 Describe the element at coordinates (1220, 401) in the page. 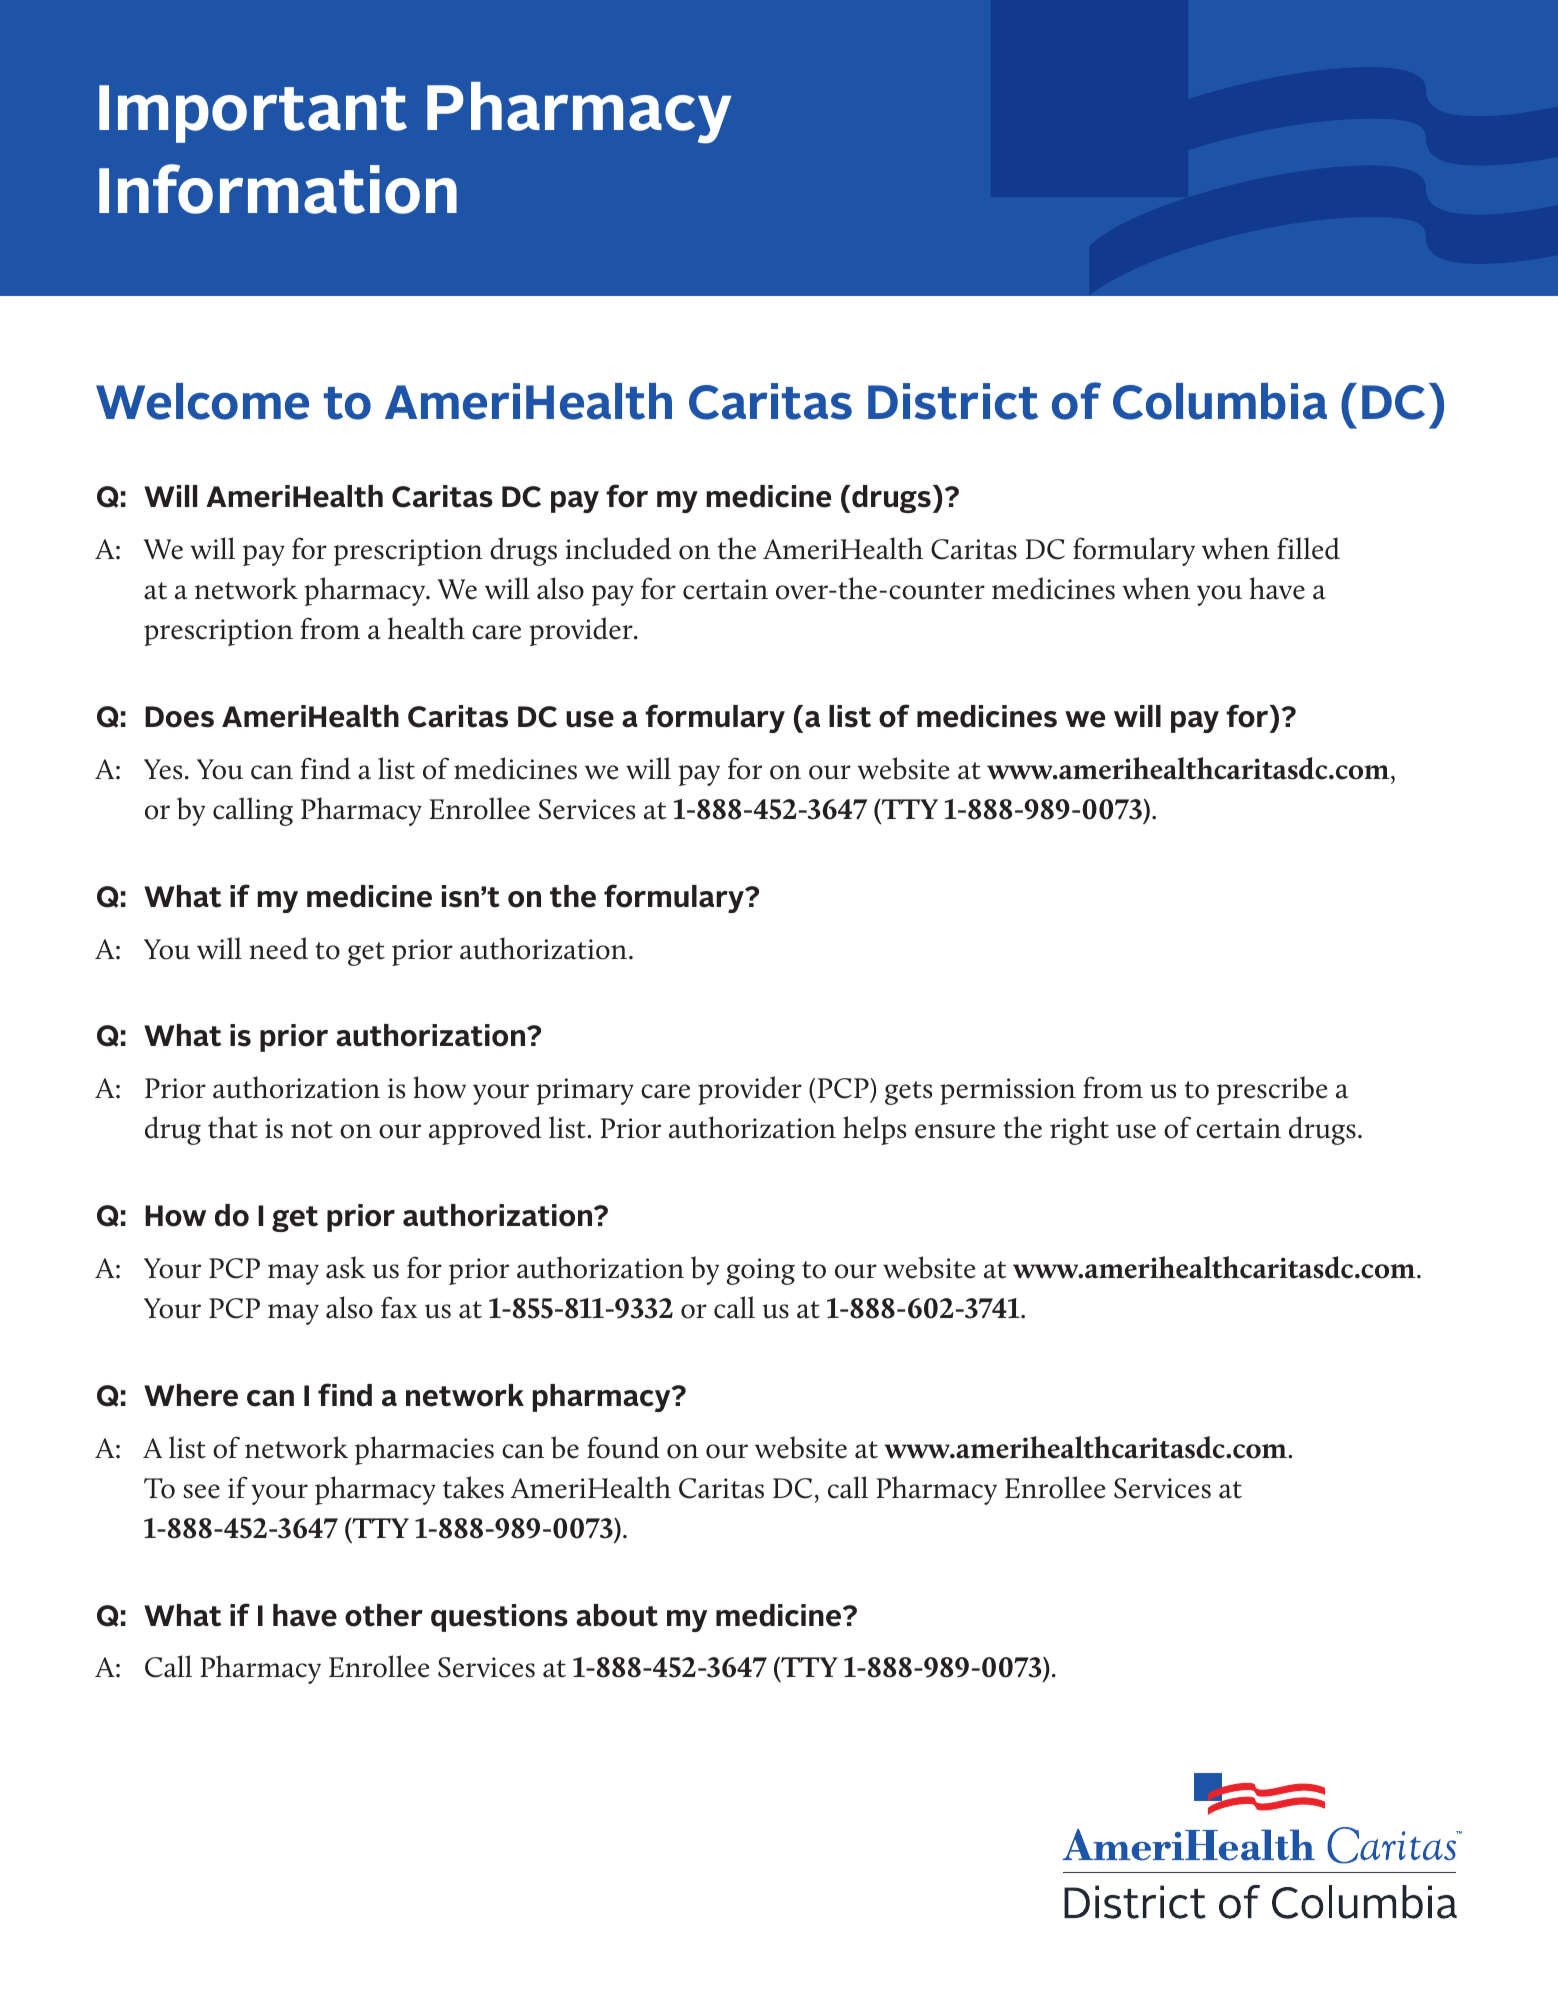

I see `Columbia` at that location.
